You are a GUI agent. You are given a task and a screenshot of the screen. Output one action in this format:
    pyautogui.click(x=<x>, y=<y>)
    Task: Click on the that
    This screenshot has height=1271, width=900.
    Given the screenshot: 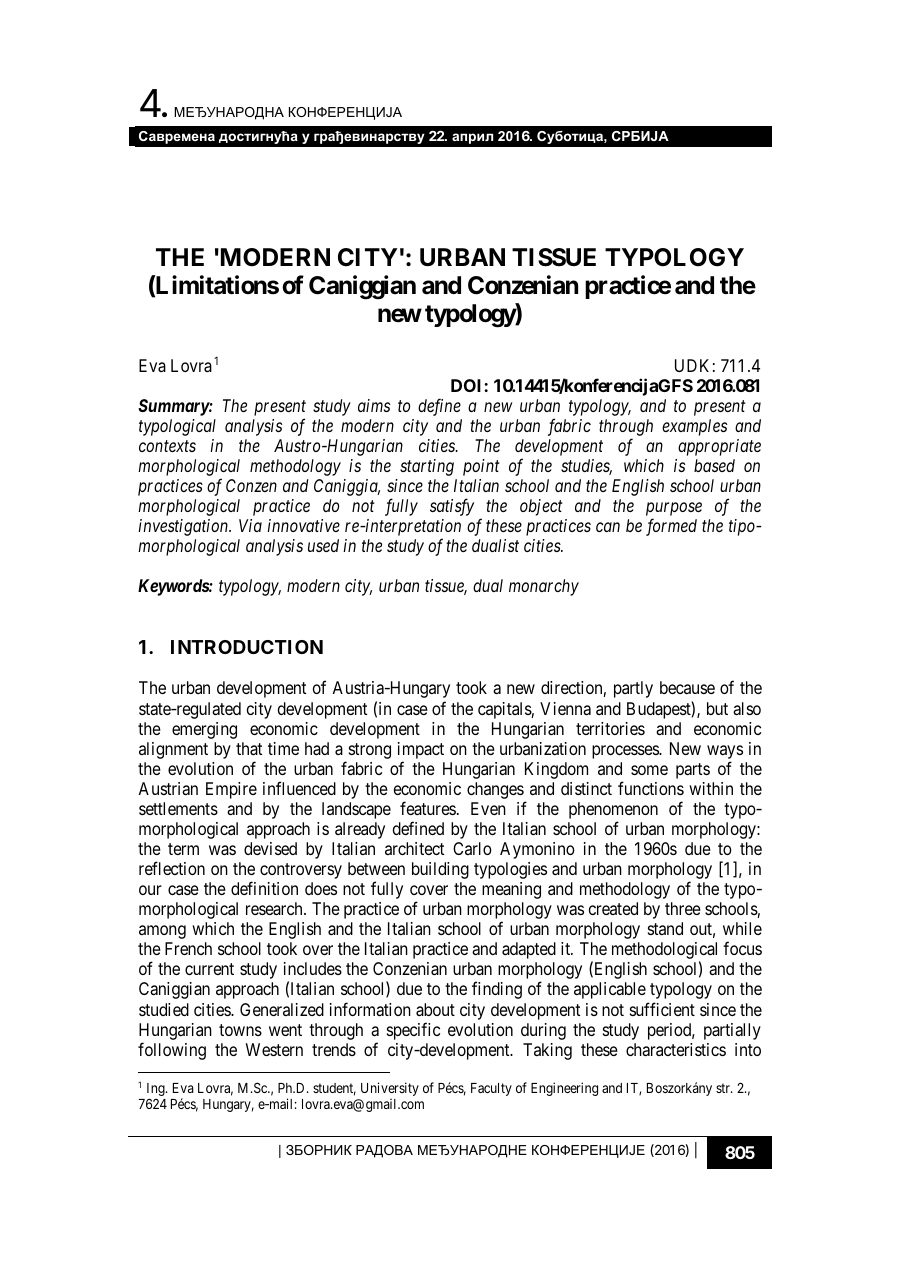 What is the action you would take?
    pyautogui.click(x=249, y=748)
